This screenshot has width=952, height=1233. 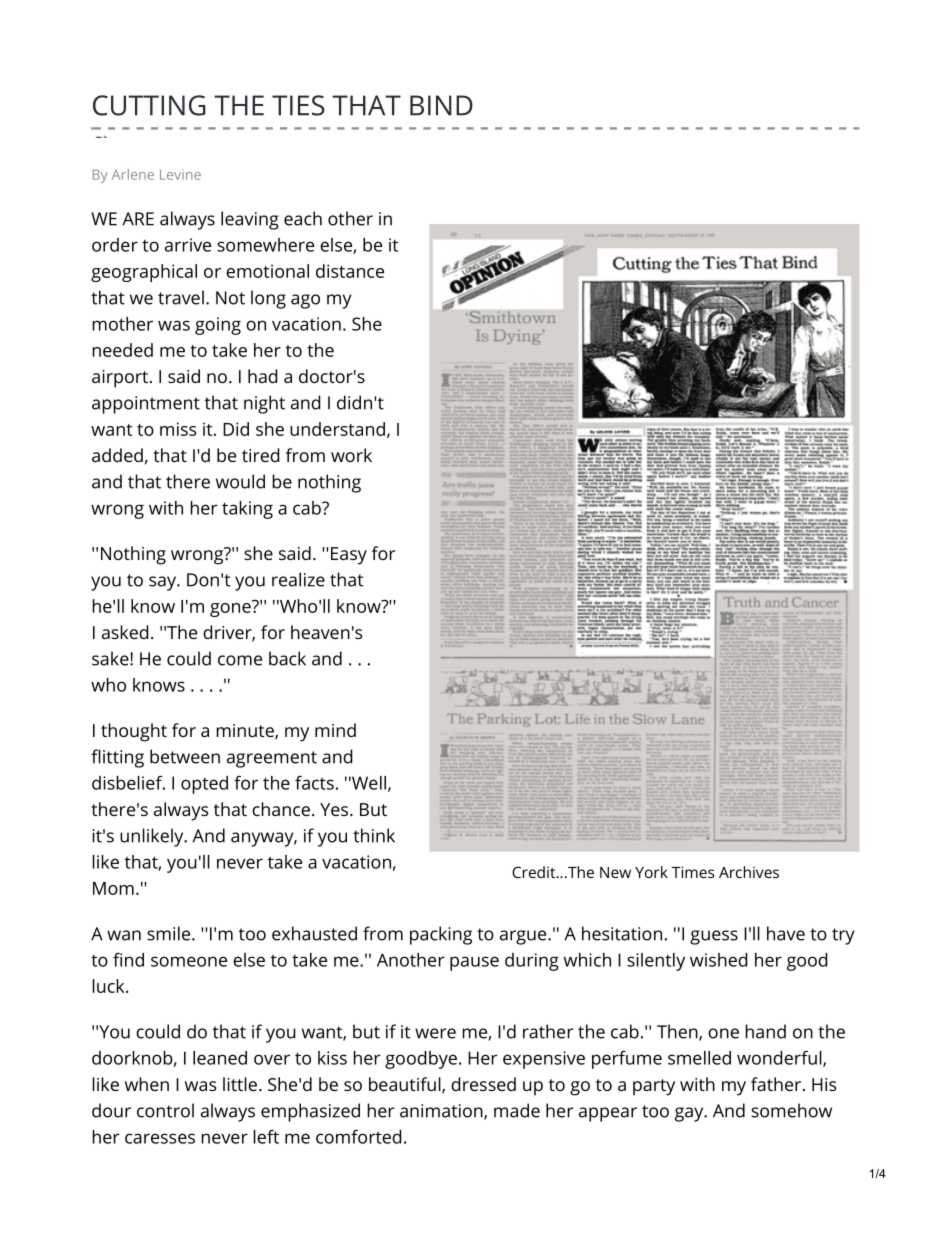 What do you see at coordinates (180, 174) in the screenshot?
I see `Levine` at bounding box center [180, 174].
